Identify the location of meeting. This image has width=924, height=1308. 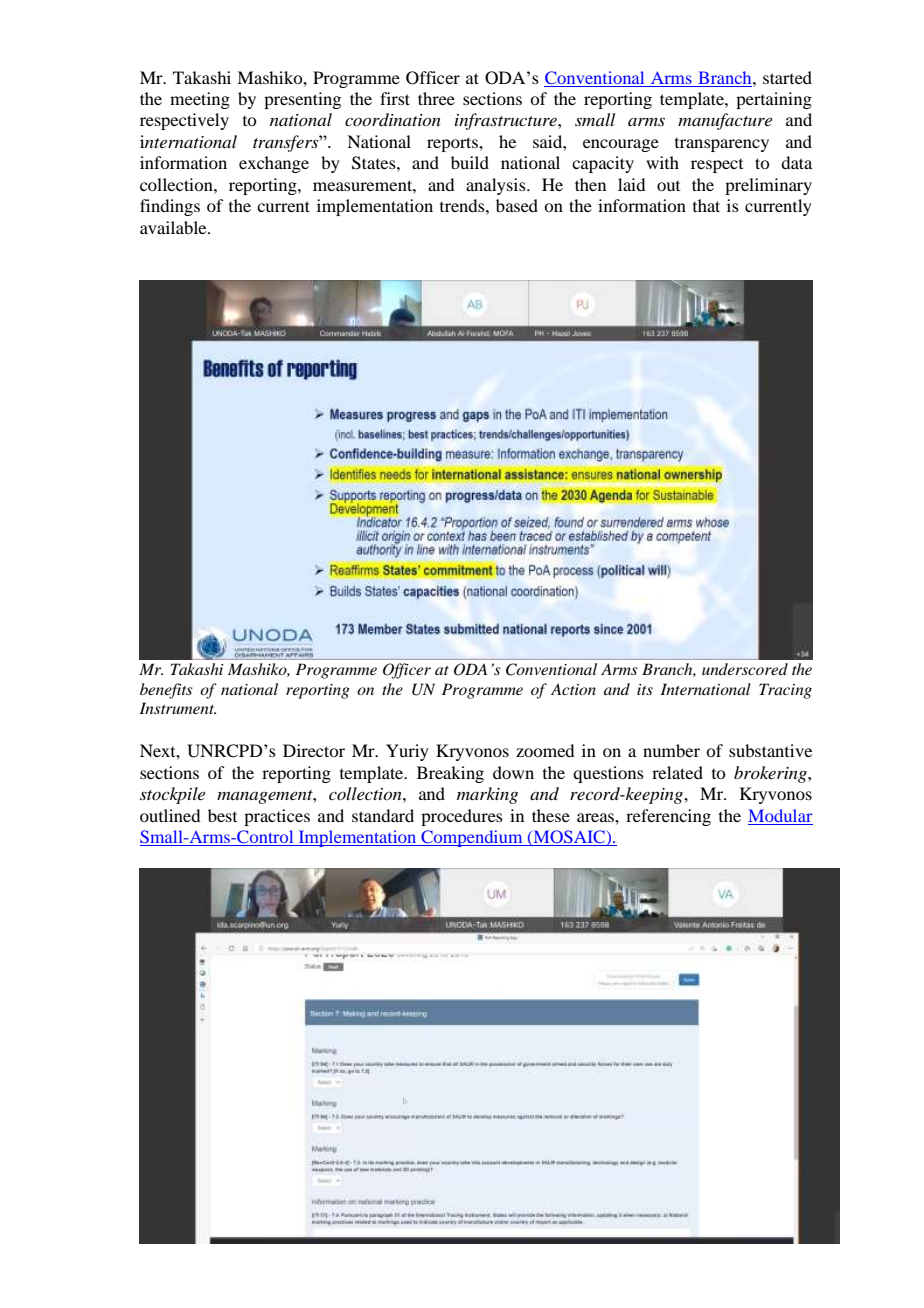
(200, 100).
